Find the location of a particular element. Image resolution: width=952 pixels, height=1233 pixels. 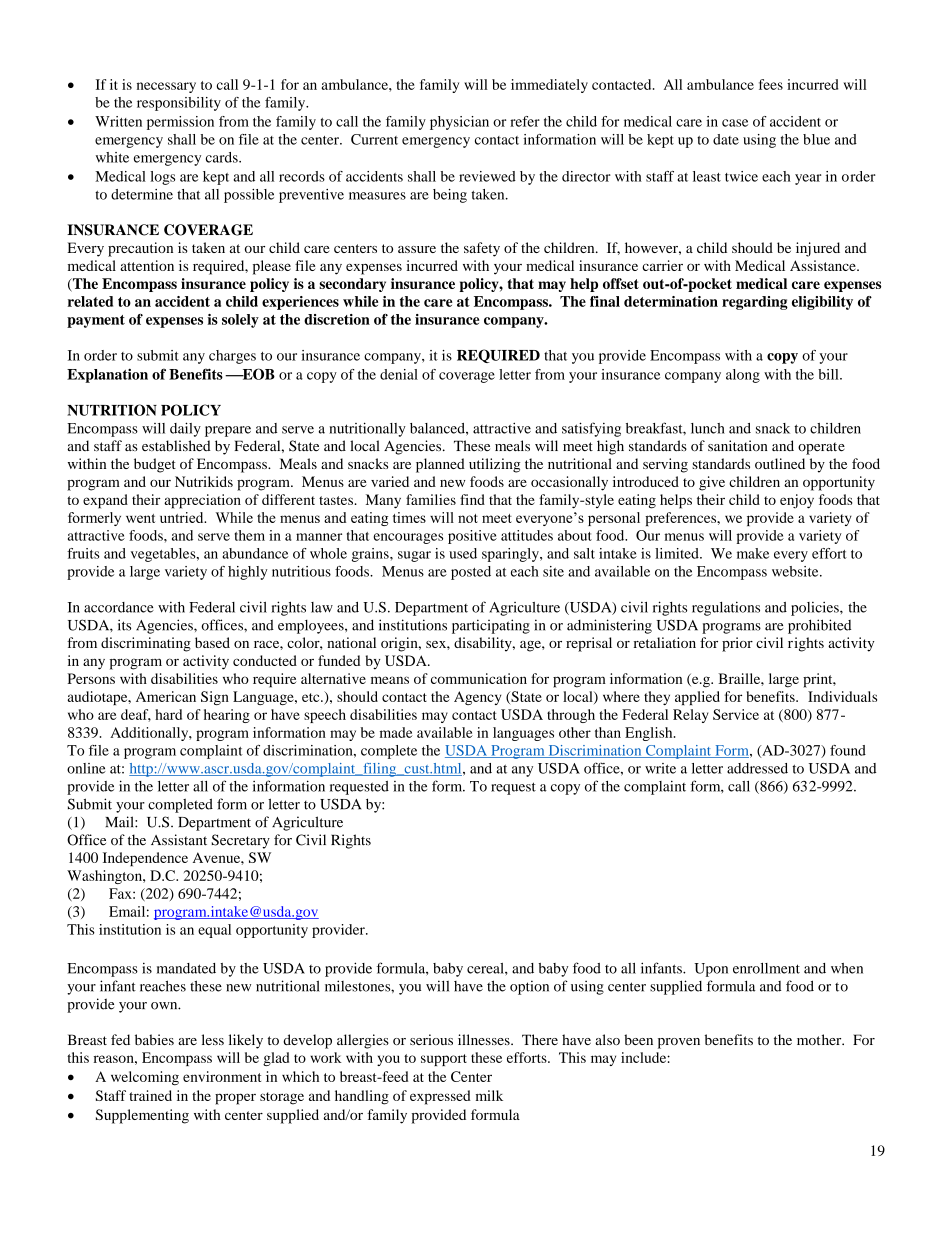

accordance is located at coordinates (119, 607).
